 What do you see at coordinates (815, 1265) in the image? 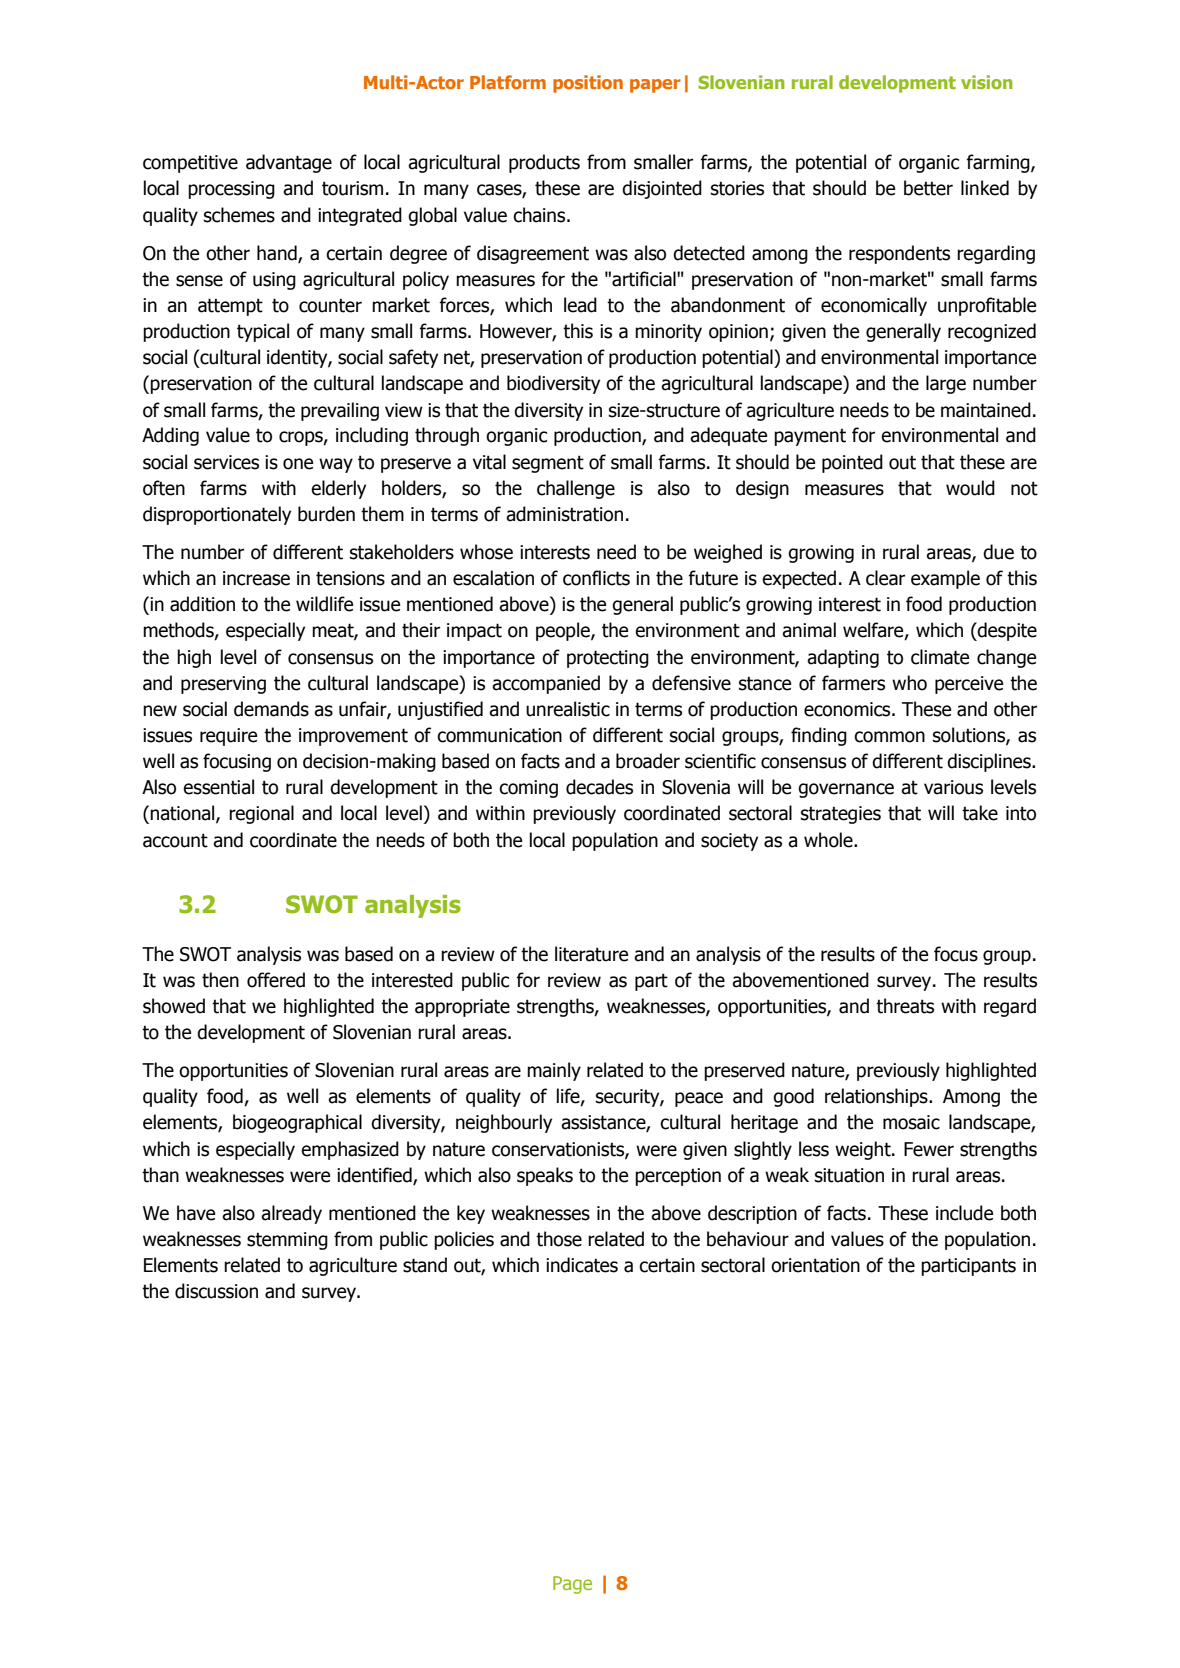
I see `orientation` at bounding box center [815, 1265].
